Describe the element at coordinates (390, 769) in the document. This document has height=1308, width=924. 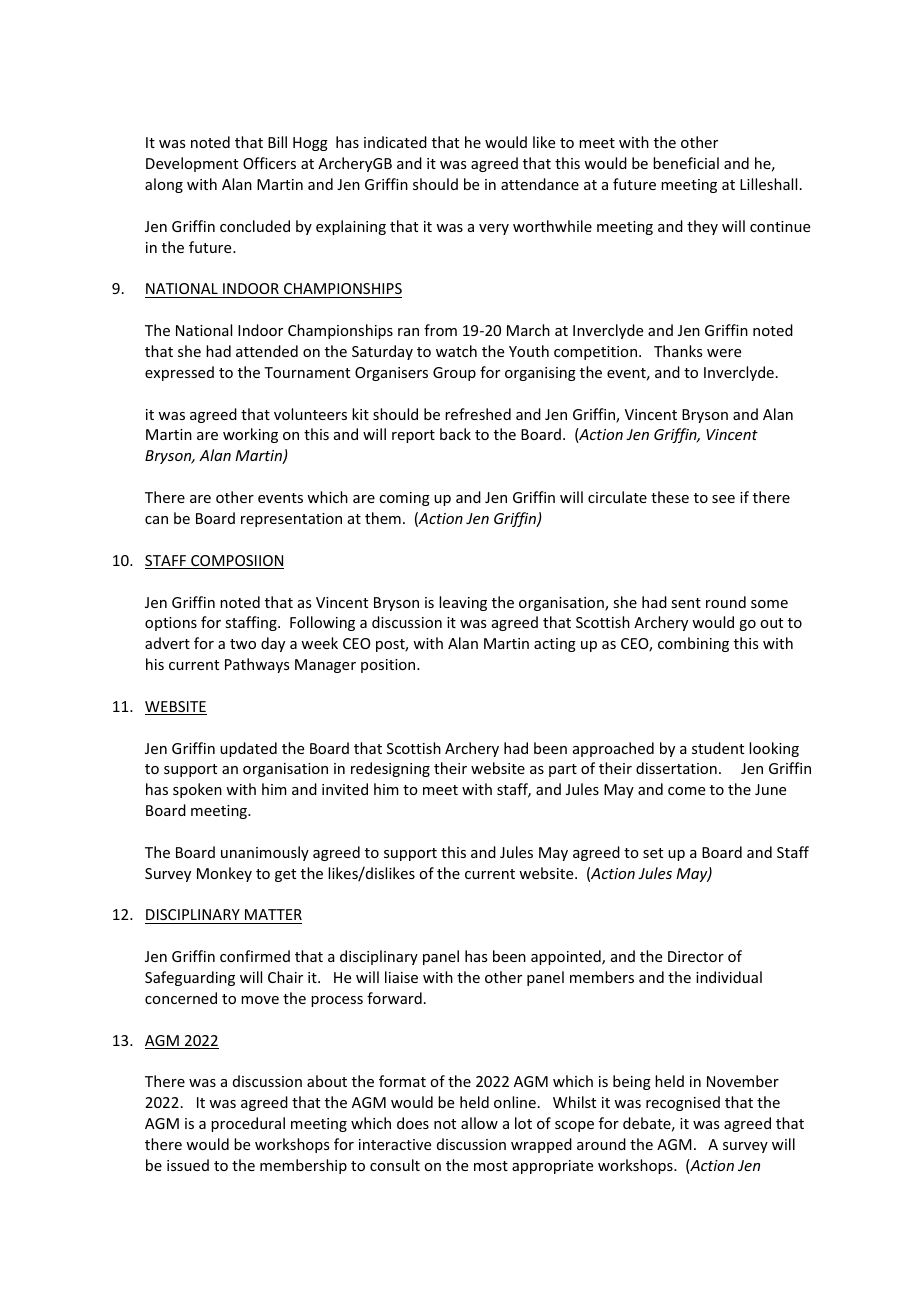
I see `redesigning` at that location.
